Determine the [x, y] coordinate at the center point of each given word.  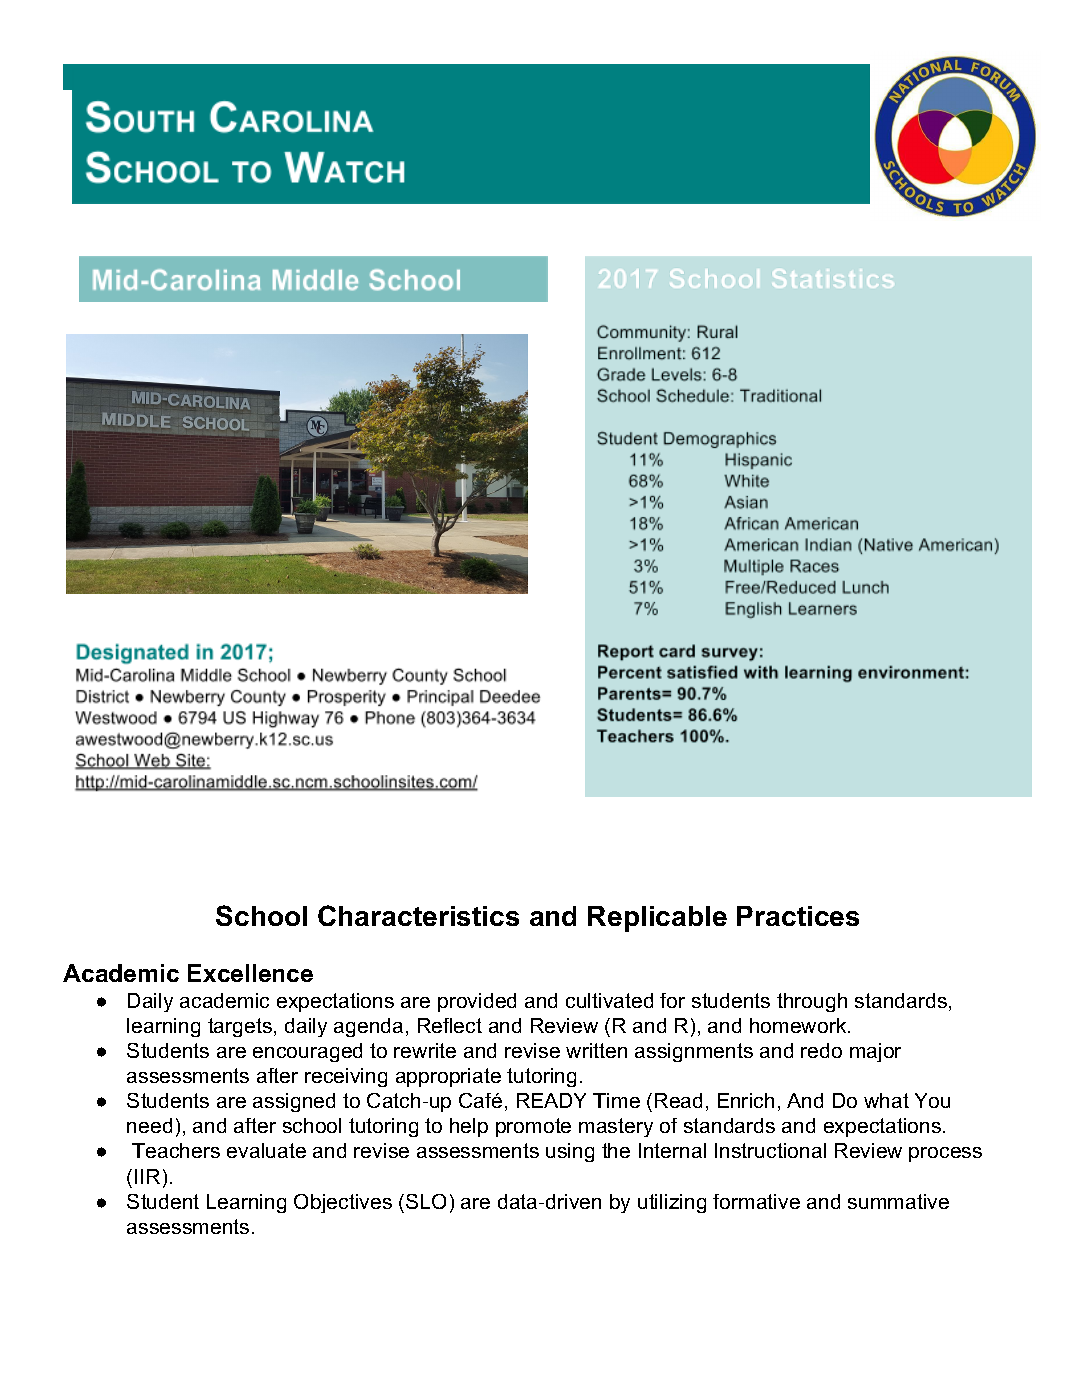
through [812, 1002]
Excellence [250, 973]
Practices [798, 916]
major [875, 1052]
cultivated [609, 1000]
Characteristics [418, 915]
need [149, 1125]
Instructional [770, 1150]
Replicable [657, 919]
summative [898, 1201]
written [596, 1050]
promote [533, 1127]
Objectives [343, 1203]
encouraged [307, 1052]
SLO [426, 1201]
